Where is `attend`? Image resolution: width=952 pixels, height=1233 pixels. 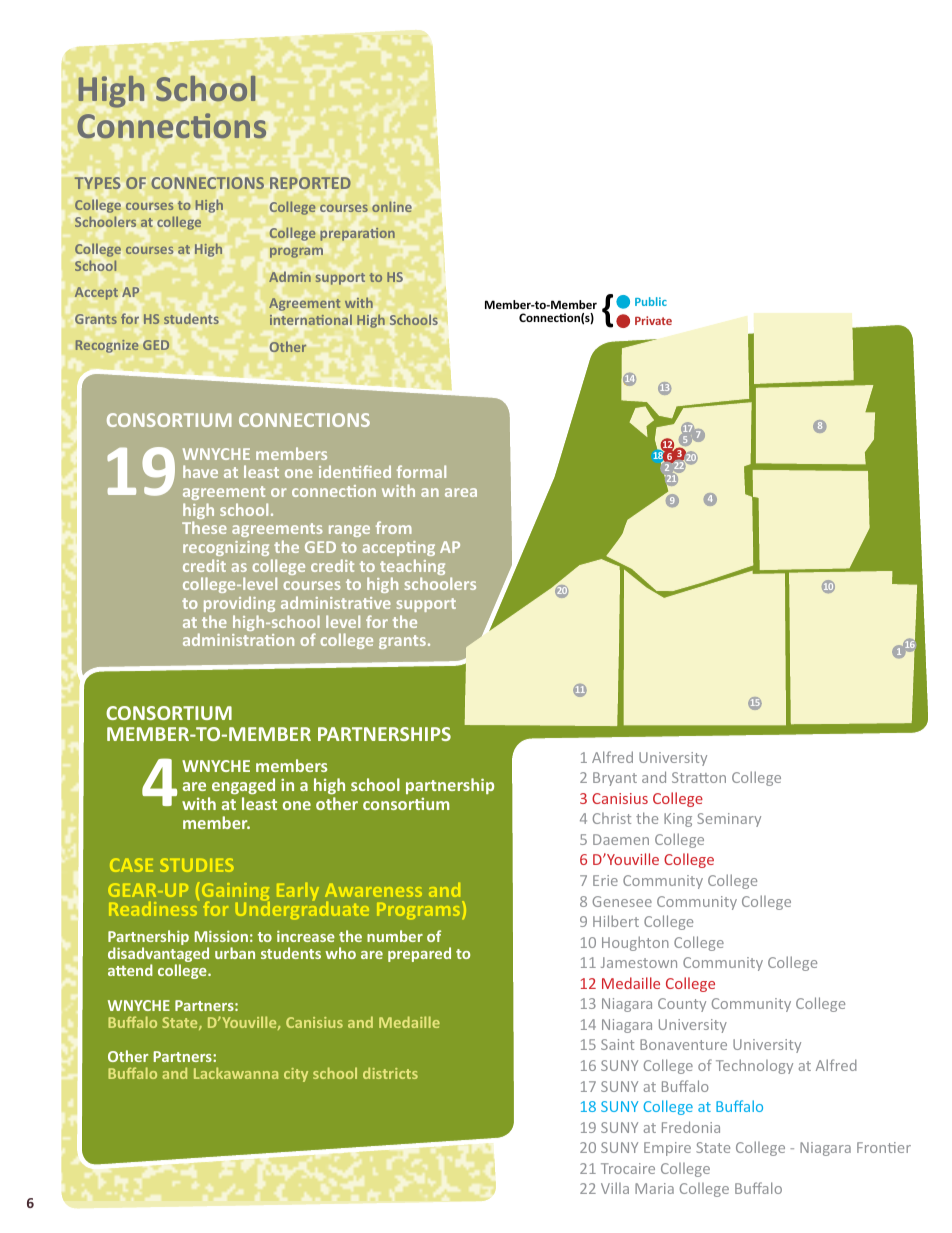 attend is located at coordinates (130, 970).
